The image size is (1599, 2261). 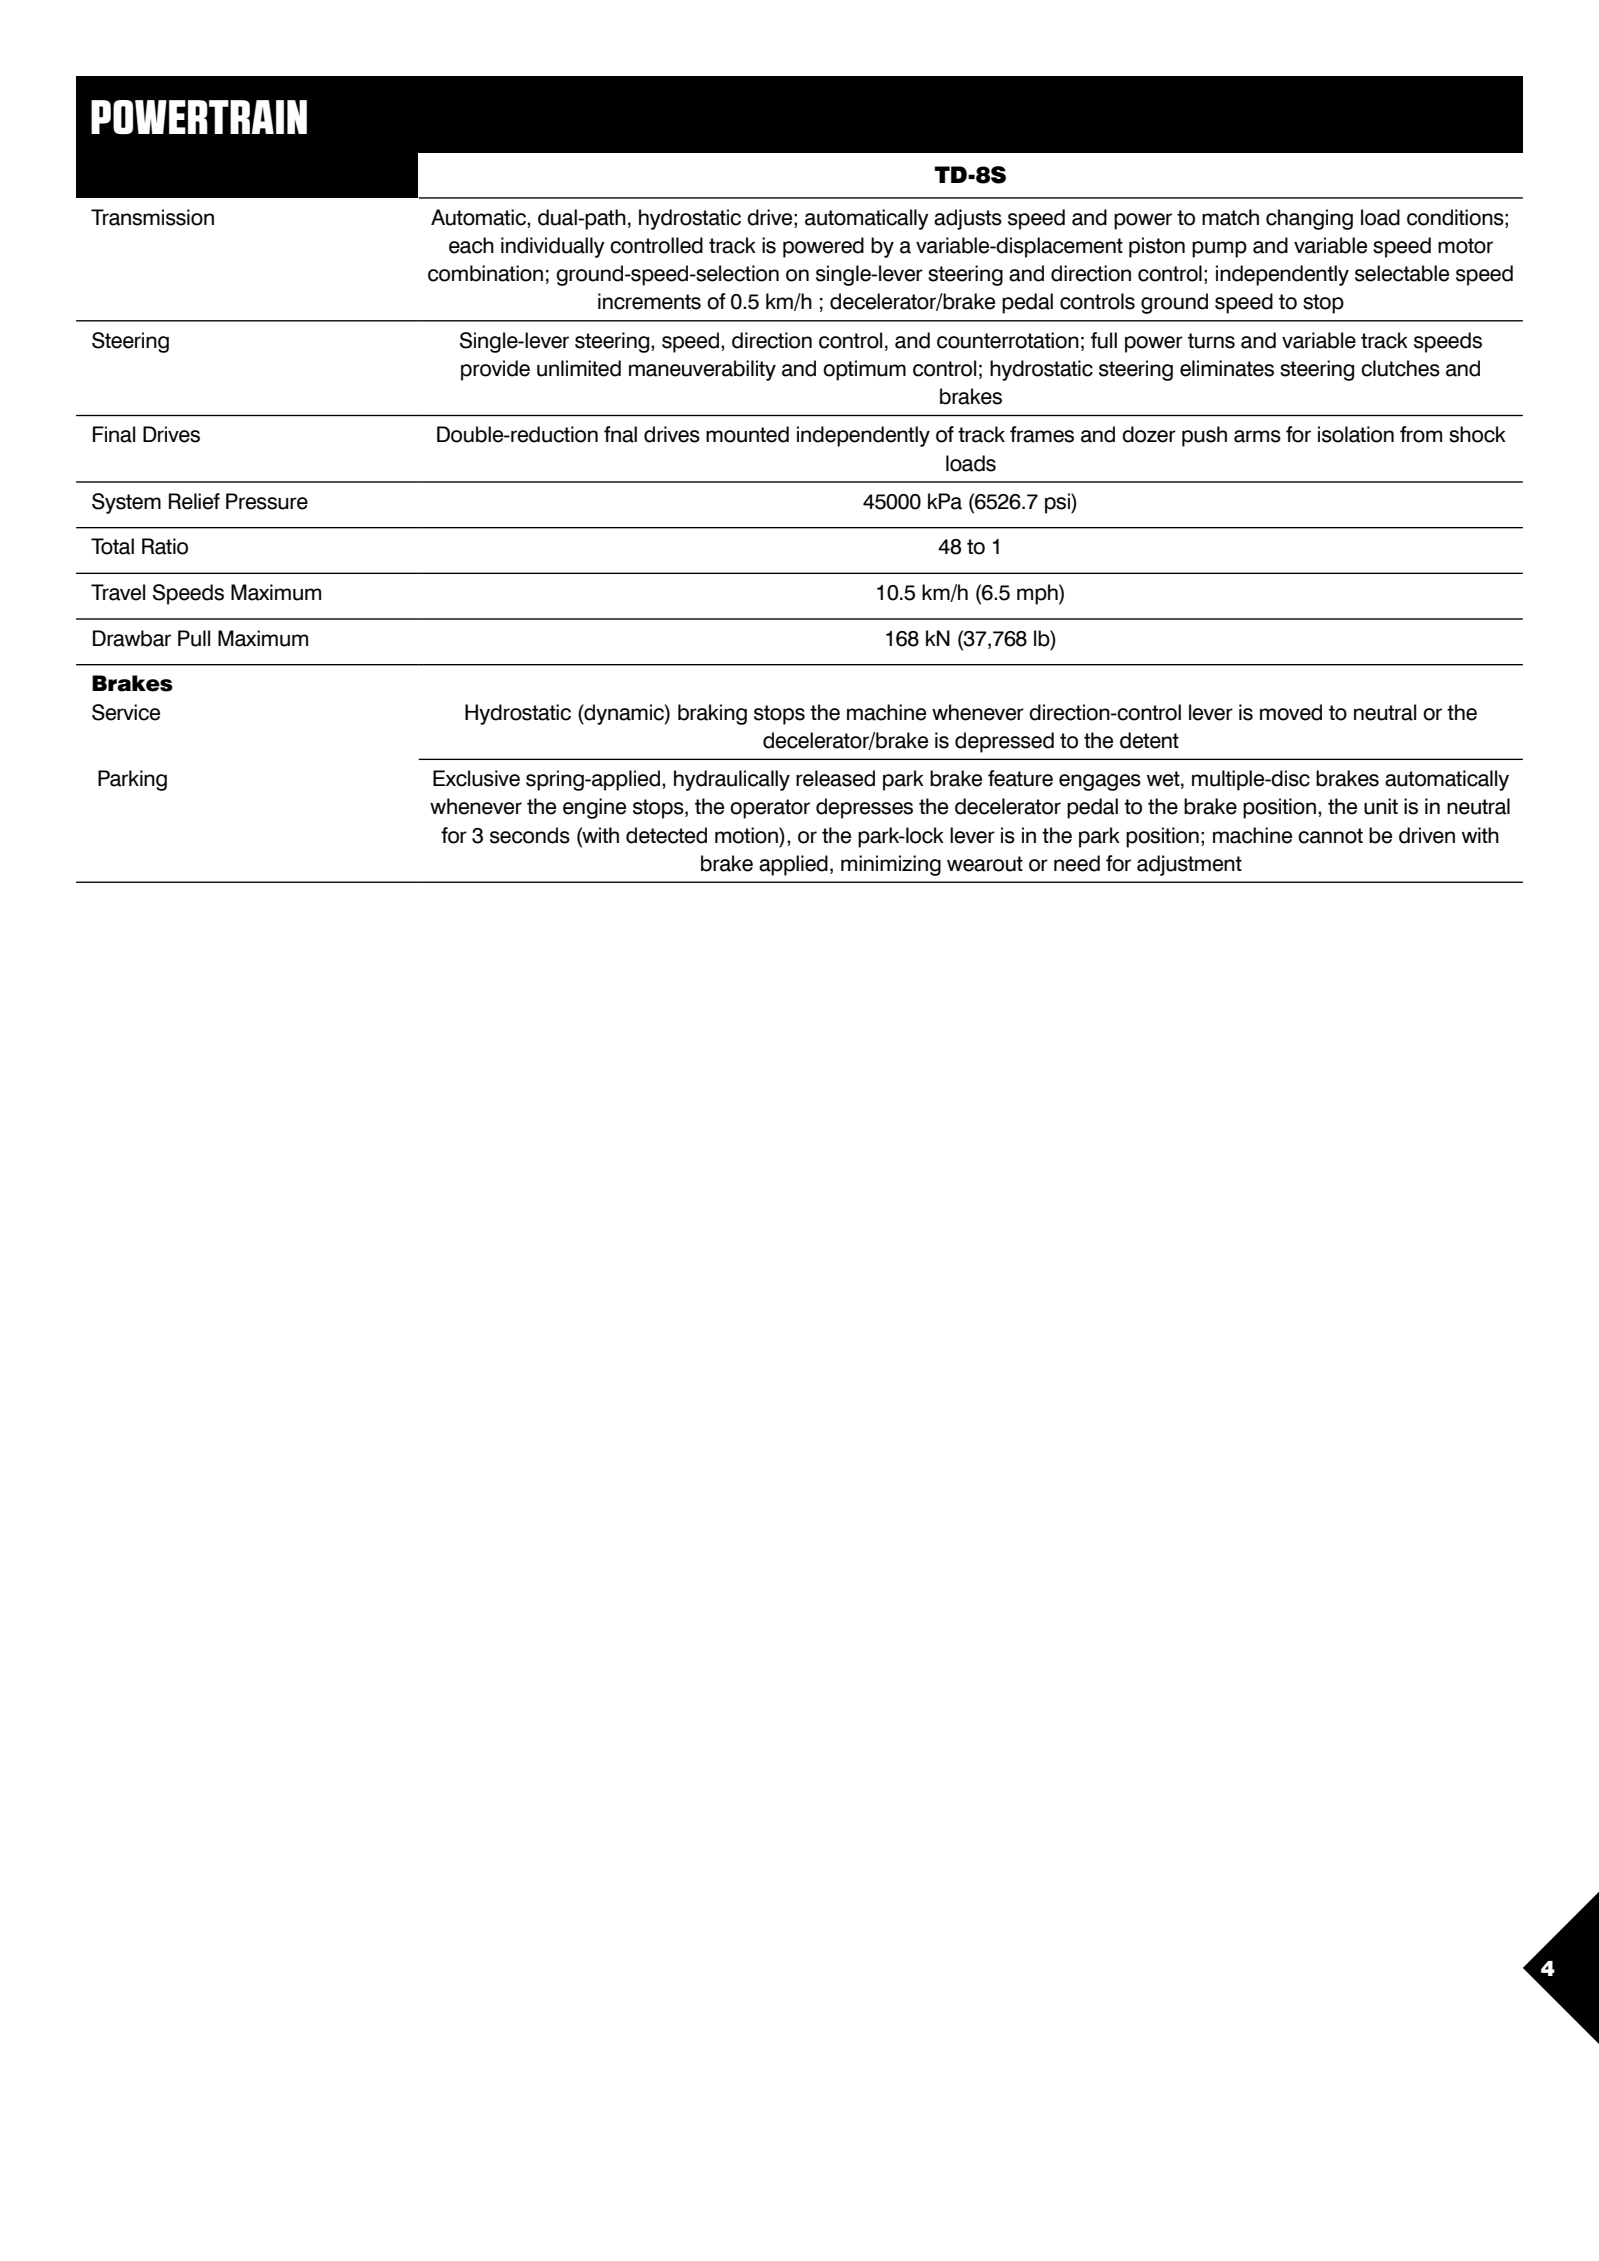 What do you see at coordinates (747, 434) in the image?
I see `mounted` at bounding box center [747, 434].
